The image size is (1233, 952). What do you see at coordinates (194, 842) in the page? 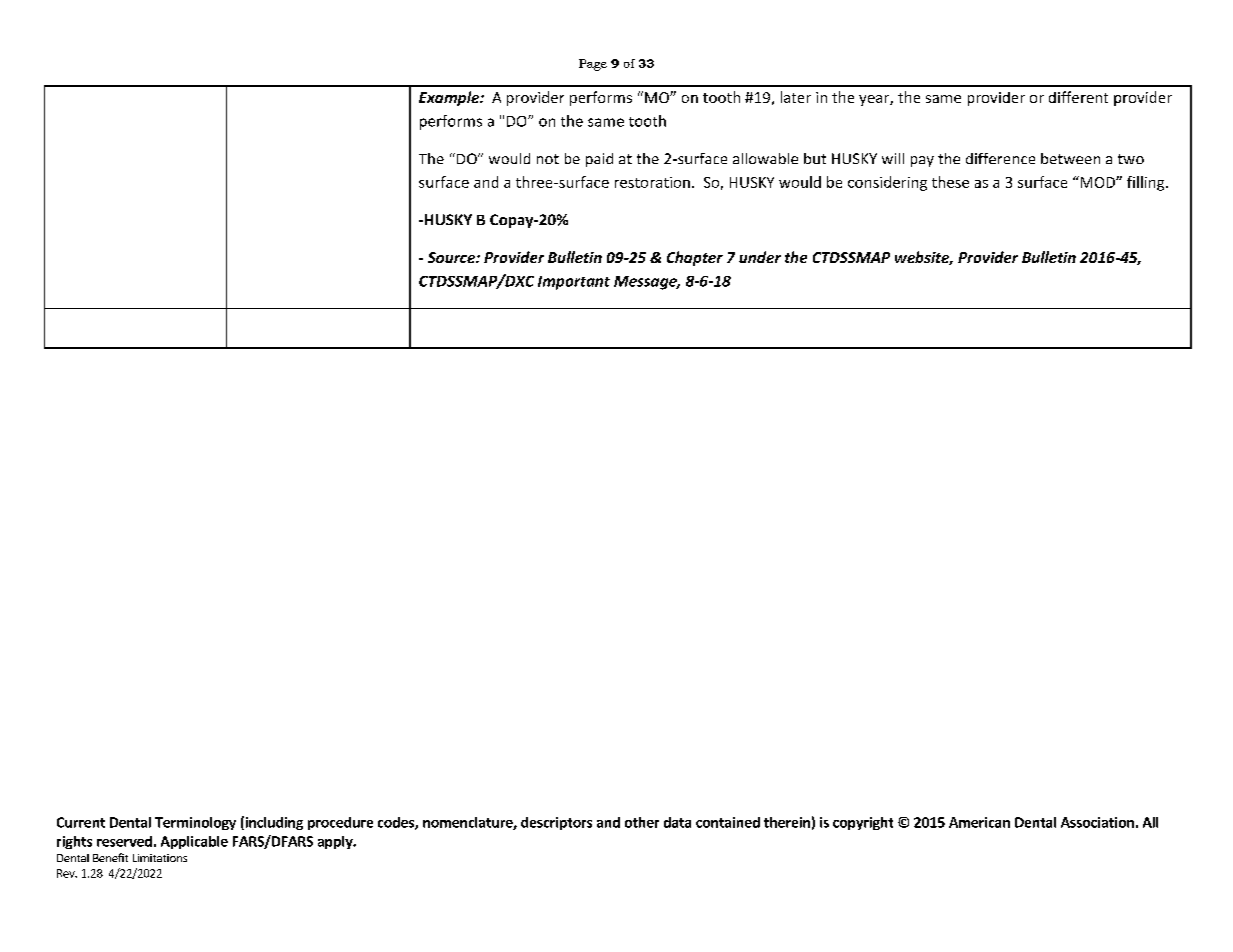
I see `Applicable` at bounding box center [194, 842].
